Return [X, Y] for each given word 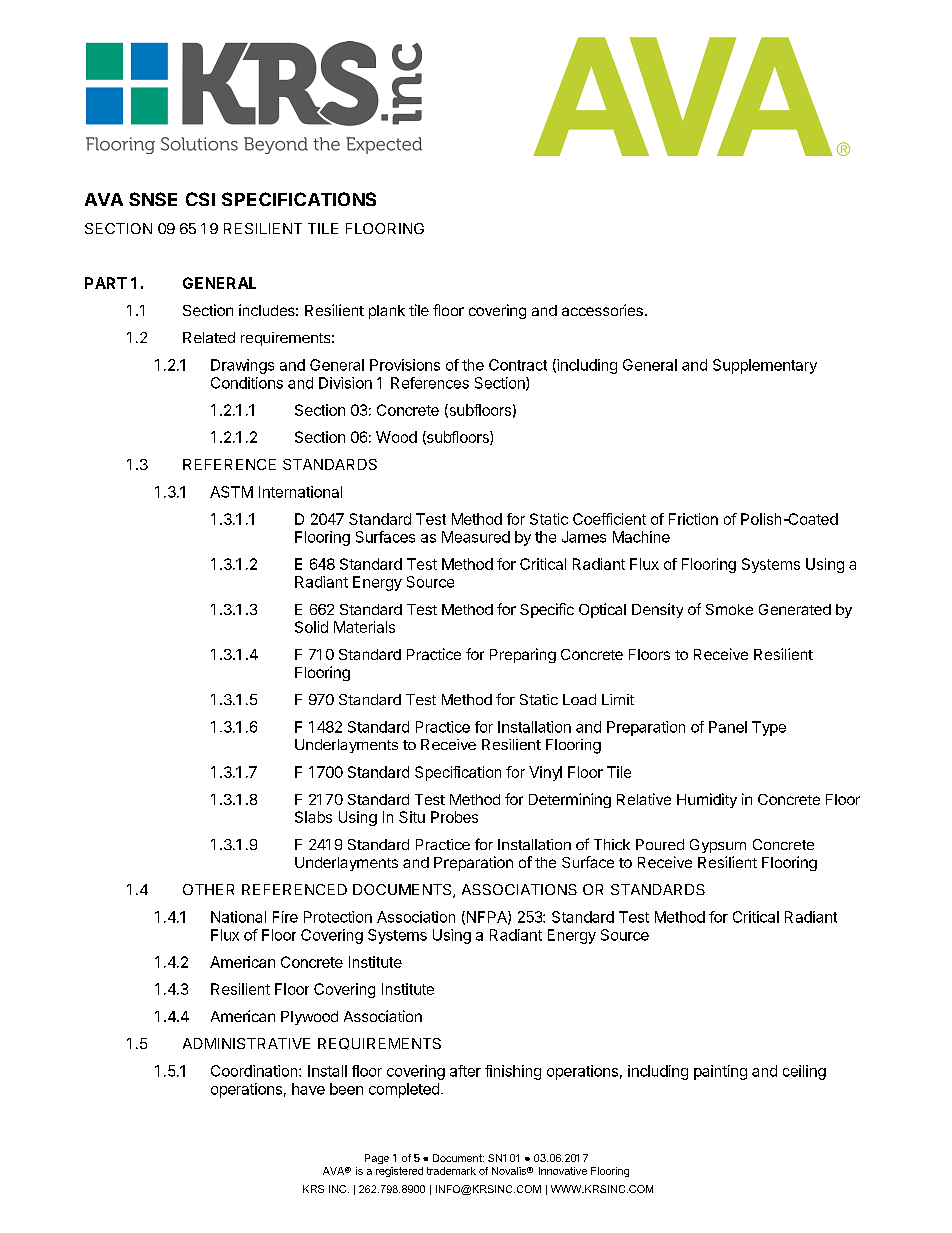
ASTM [231, 492]
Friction [693, 519]
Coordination [255, 1071]
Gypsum [718, 846]
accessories [602, 310]
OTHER [208, 889]
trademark [451, 1171]
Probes [454, 817]
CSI [200, 199]
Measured [476, 537]
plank [387, 312]
